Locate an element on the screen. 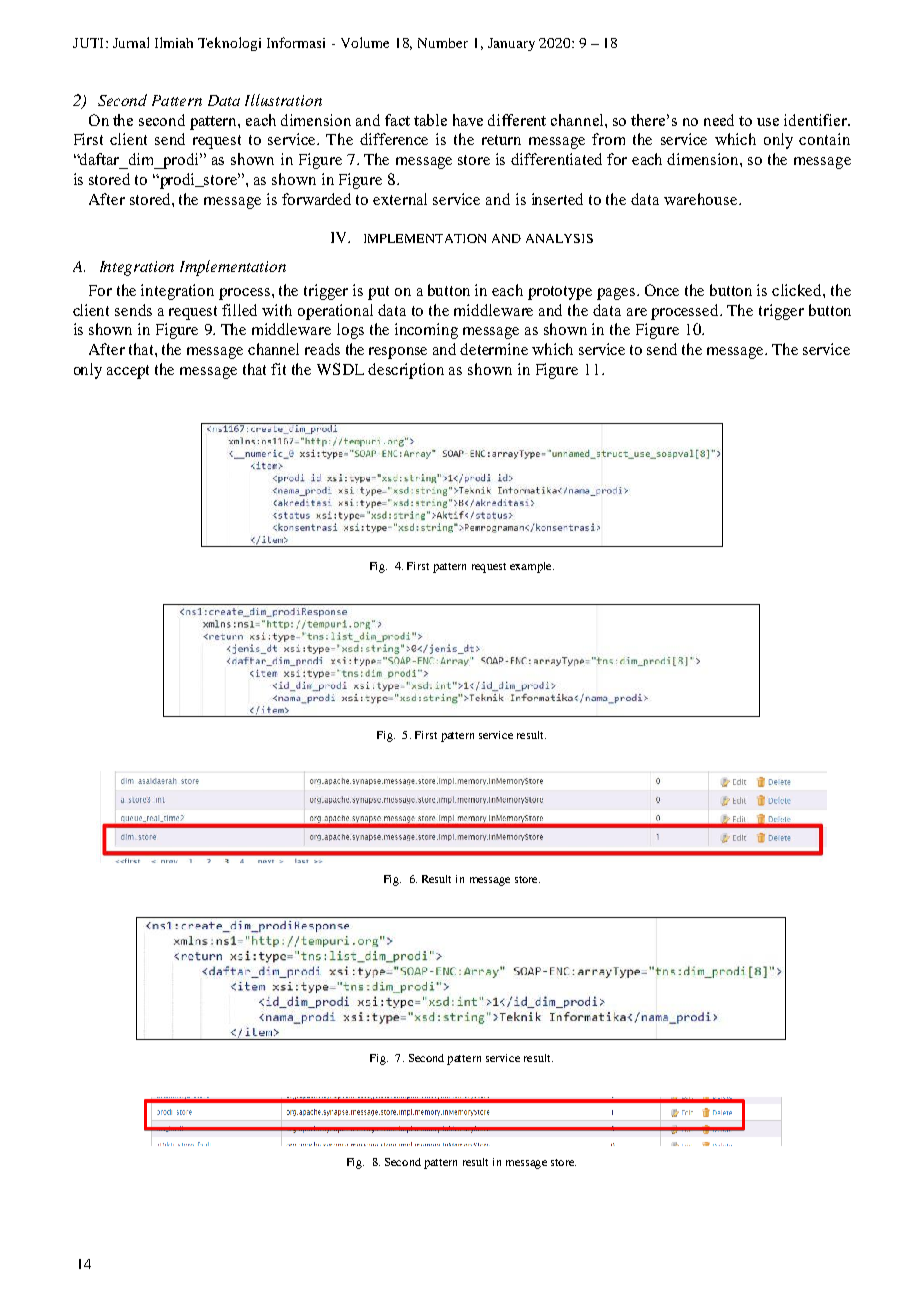 The image size is (924, 1308). determine is located at coordinates (494, 349).
